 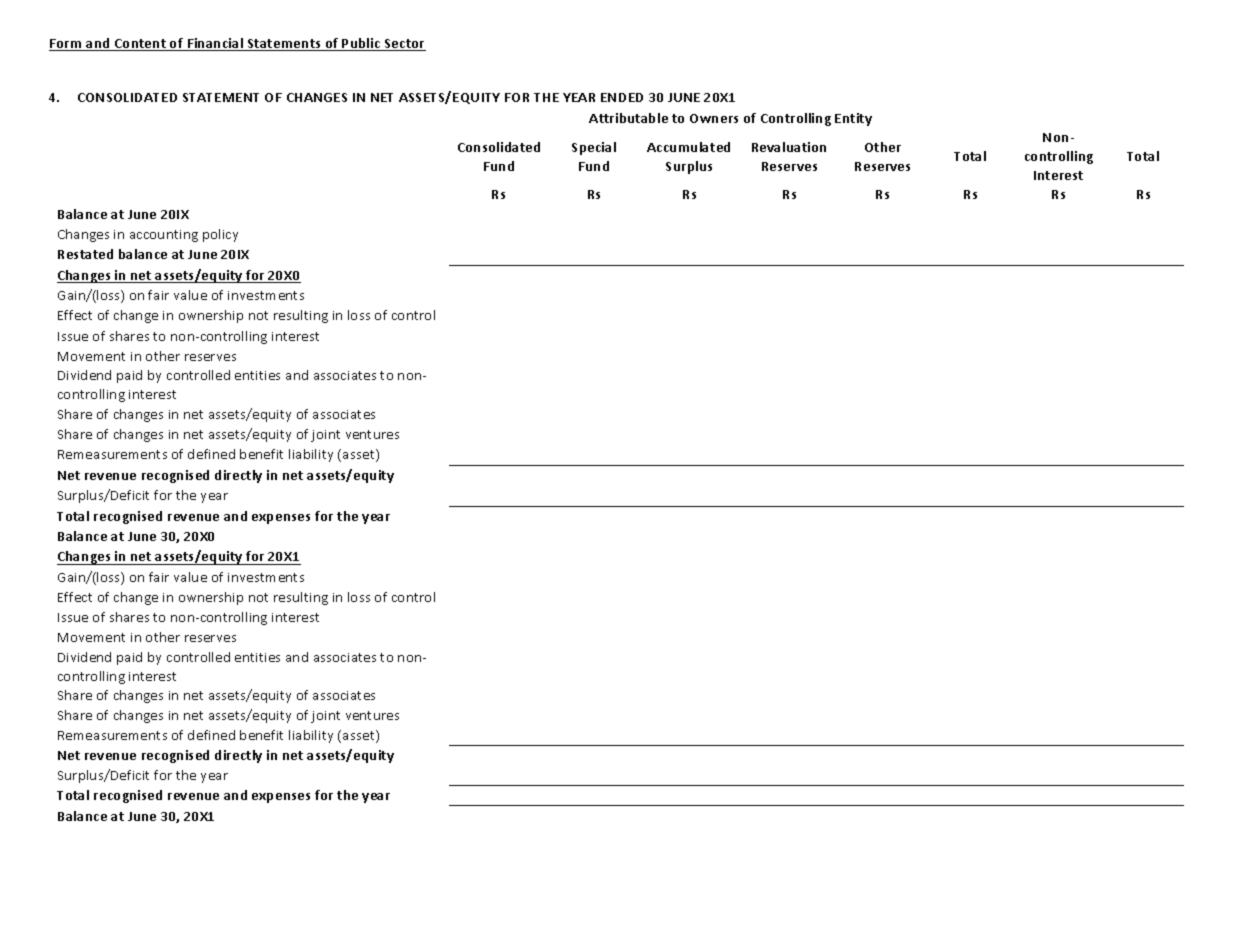 What do you see at coordinates (594, 148) in the screenshot?
I see `Special` at bounding box center [594, 148].
